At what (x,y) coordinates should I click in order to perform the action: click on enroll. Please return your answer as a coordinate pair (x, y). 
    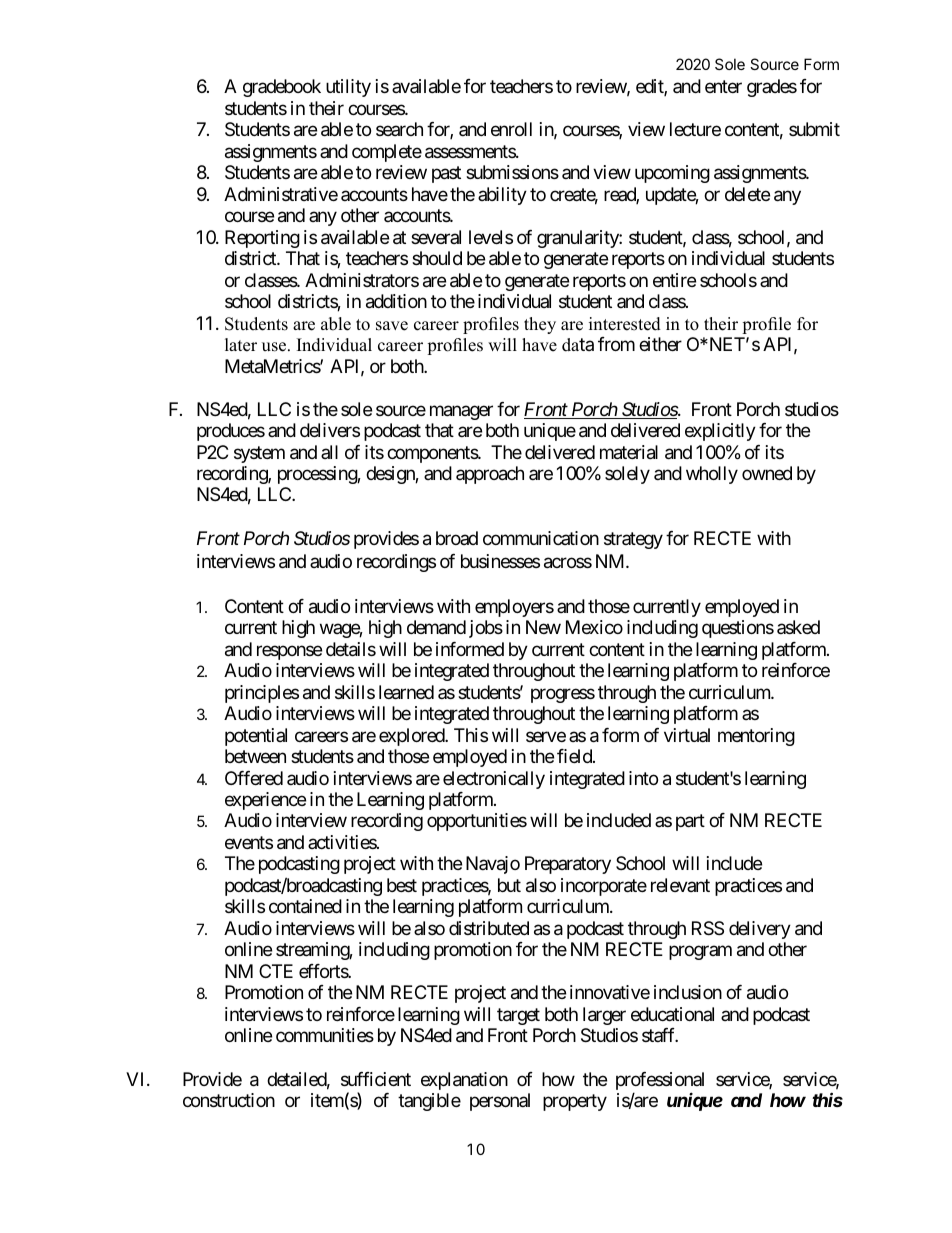
    Looking at the image, I should click on (511, 129).
